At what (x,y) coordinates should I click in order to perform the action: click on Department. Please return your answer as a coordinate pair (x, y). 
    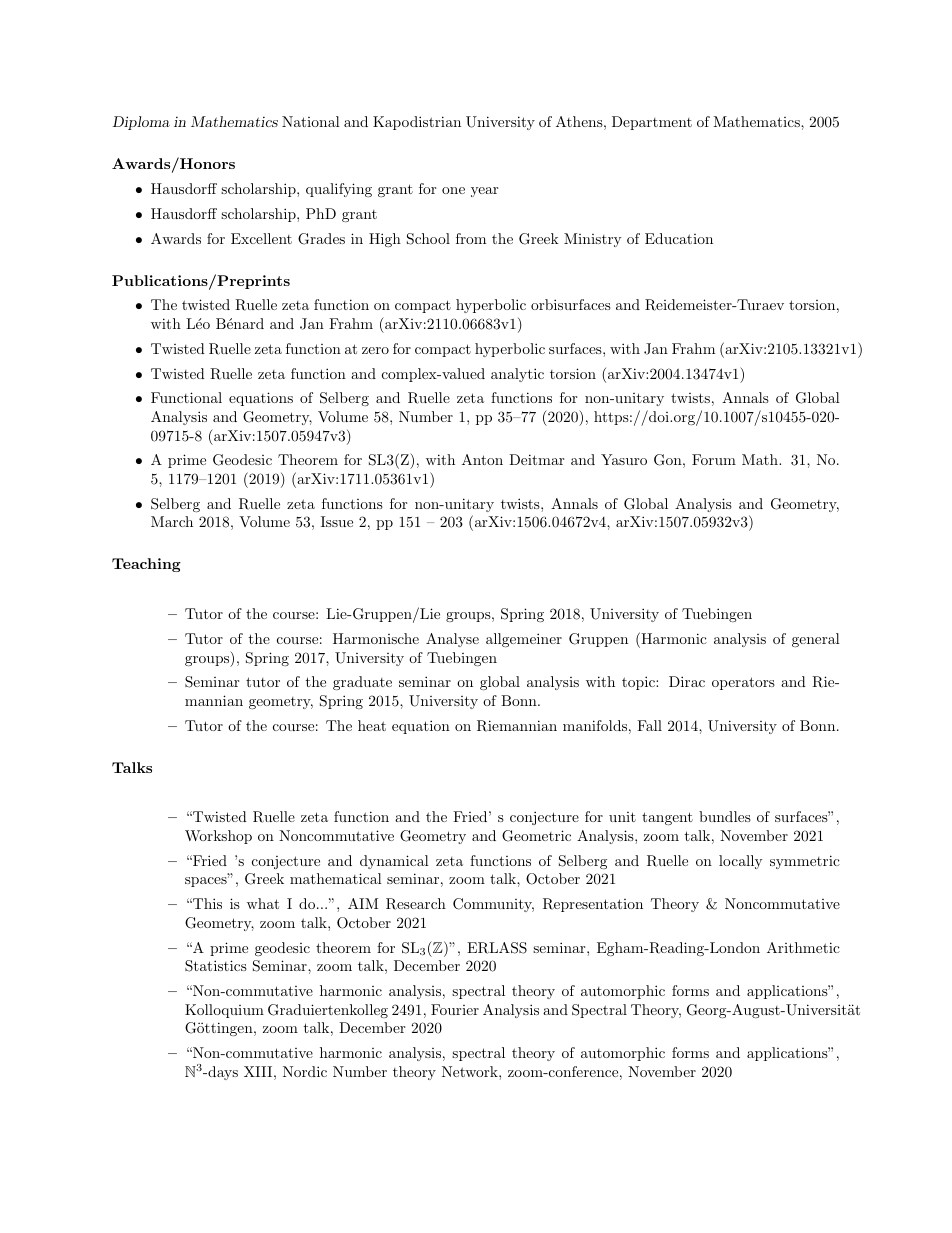
    Looking at the image, I should click on (652, 123).
